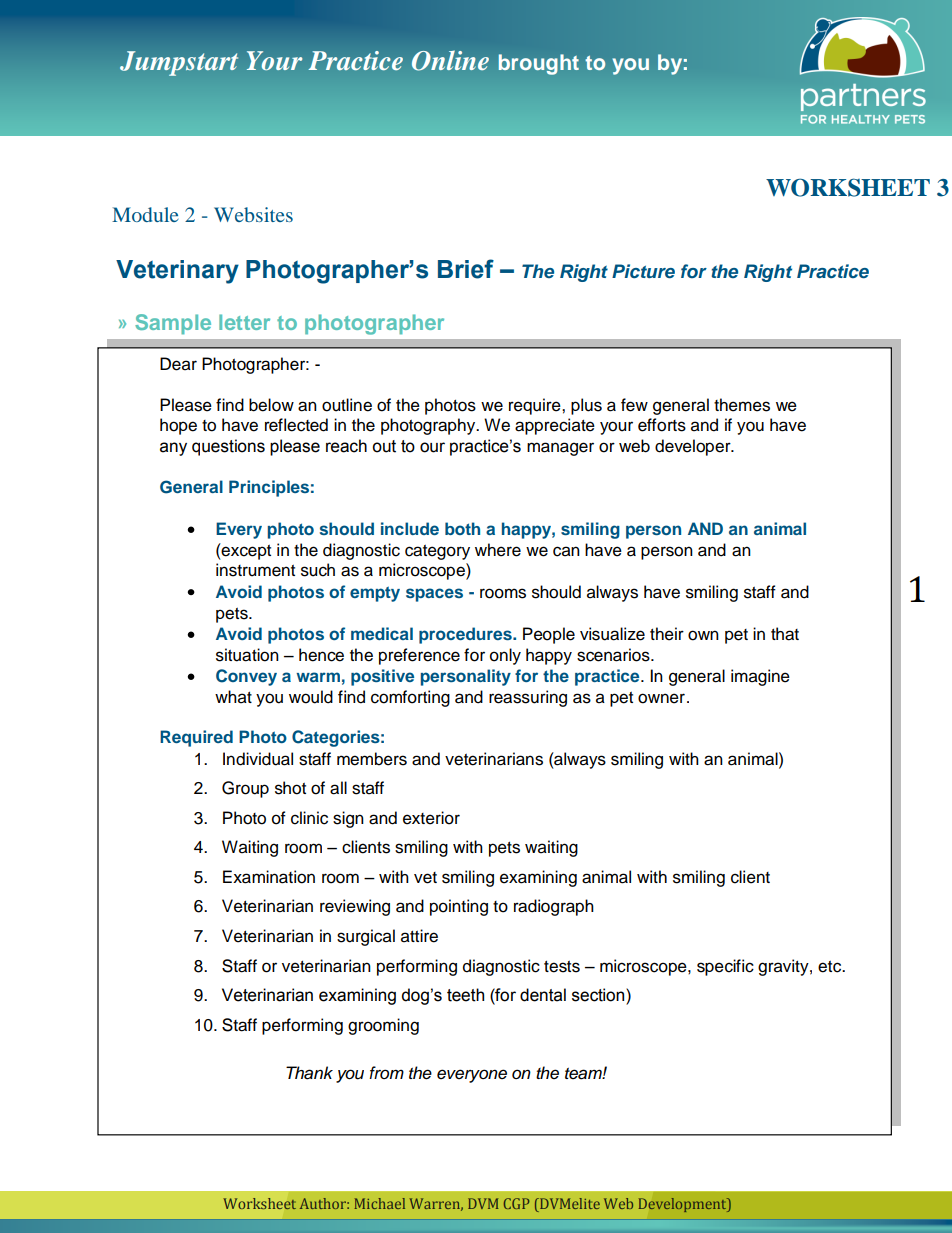 Image resolution: width=952 pixels, height=1233 pixels. I want to click on reflected, so click(296, 425).
